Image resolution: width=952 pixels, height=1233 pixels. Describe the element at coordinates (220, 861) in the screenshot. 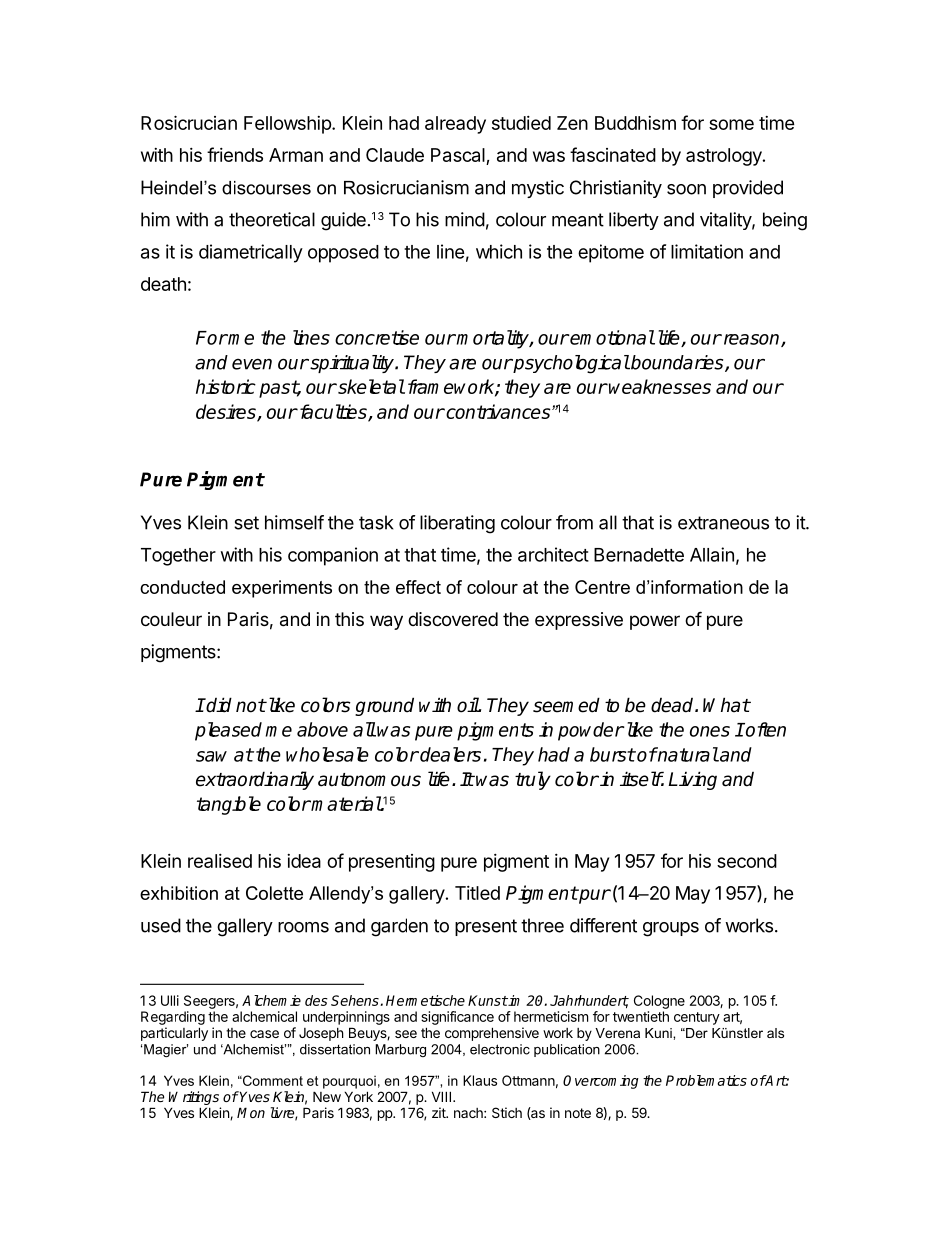

I see `realised` at that location.
